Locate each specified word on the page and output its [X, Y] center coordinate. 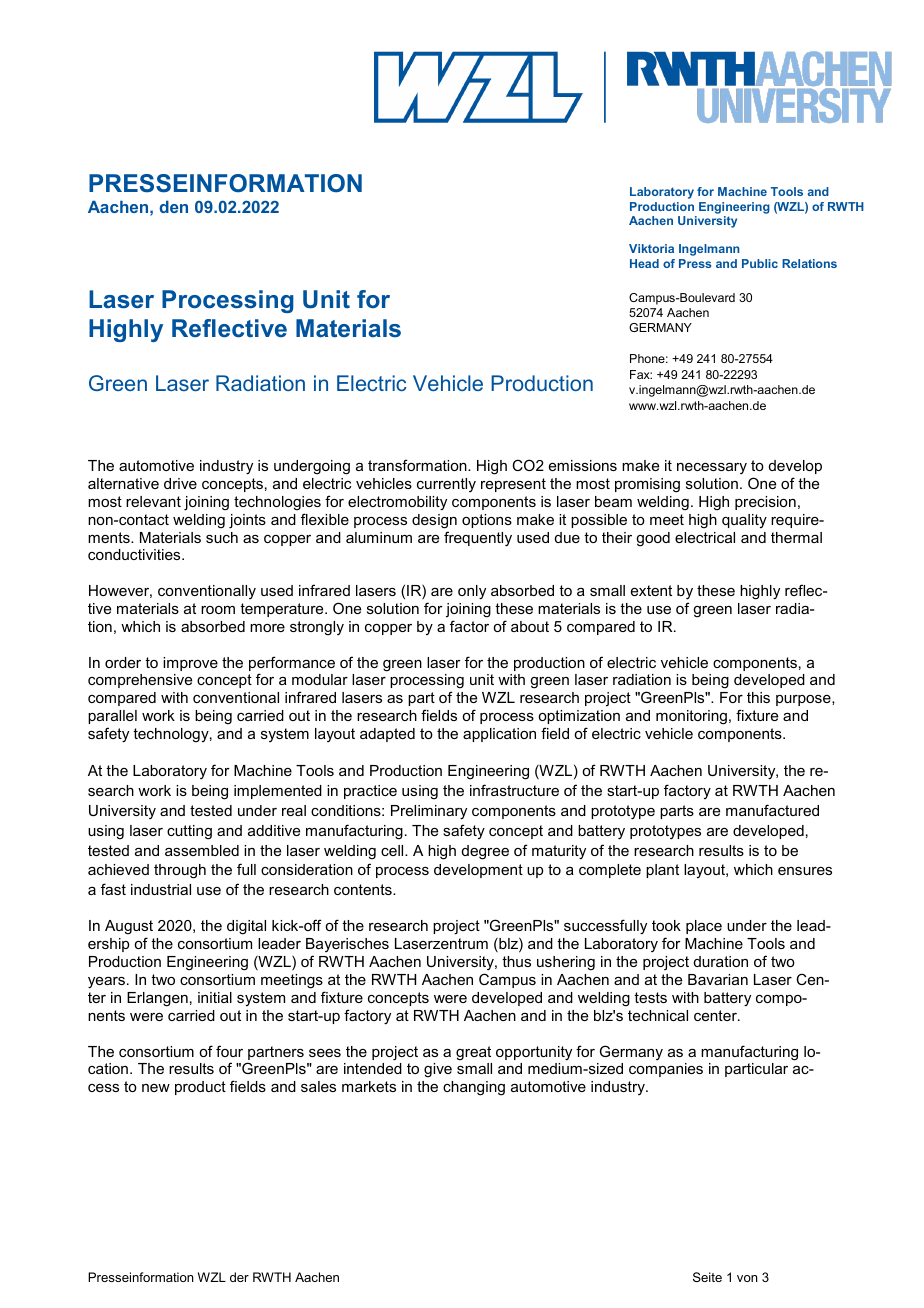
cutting [189, 832]
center [716, 1015]
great [473, 1053]
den [173, 206]
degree [485, 852]
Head [644, 263]
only [472, 592]
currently [446, 485]
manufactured [772, 810]
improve [190, 664]
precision [765, 503]
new [156, 1088]
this [758, 697]
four [229, 1051]
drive [180, 483]
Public [760, 263]
